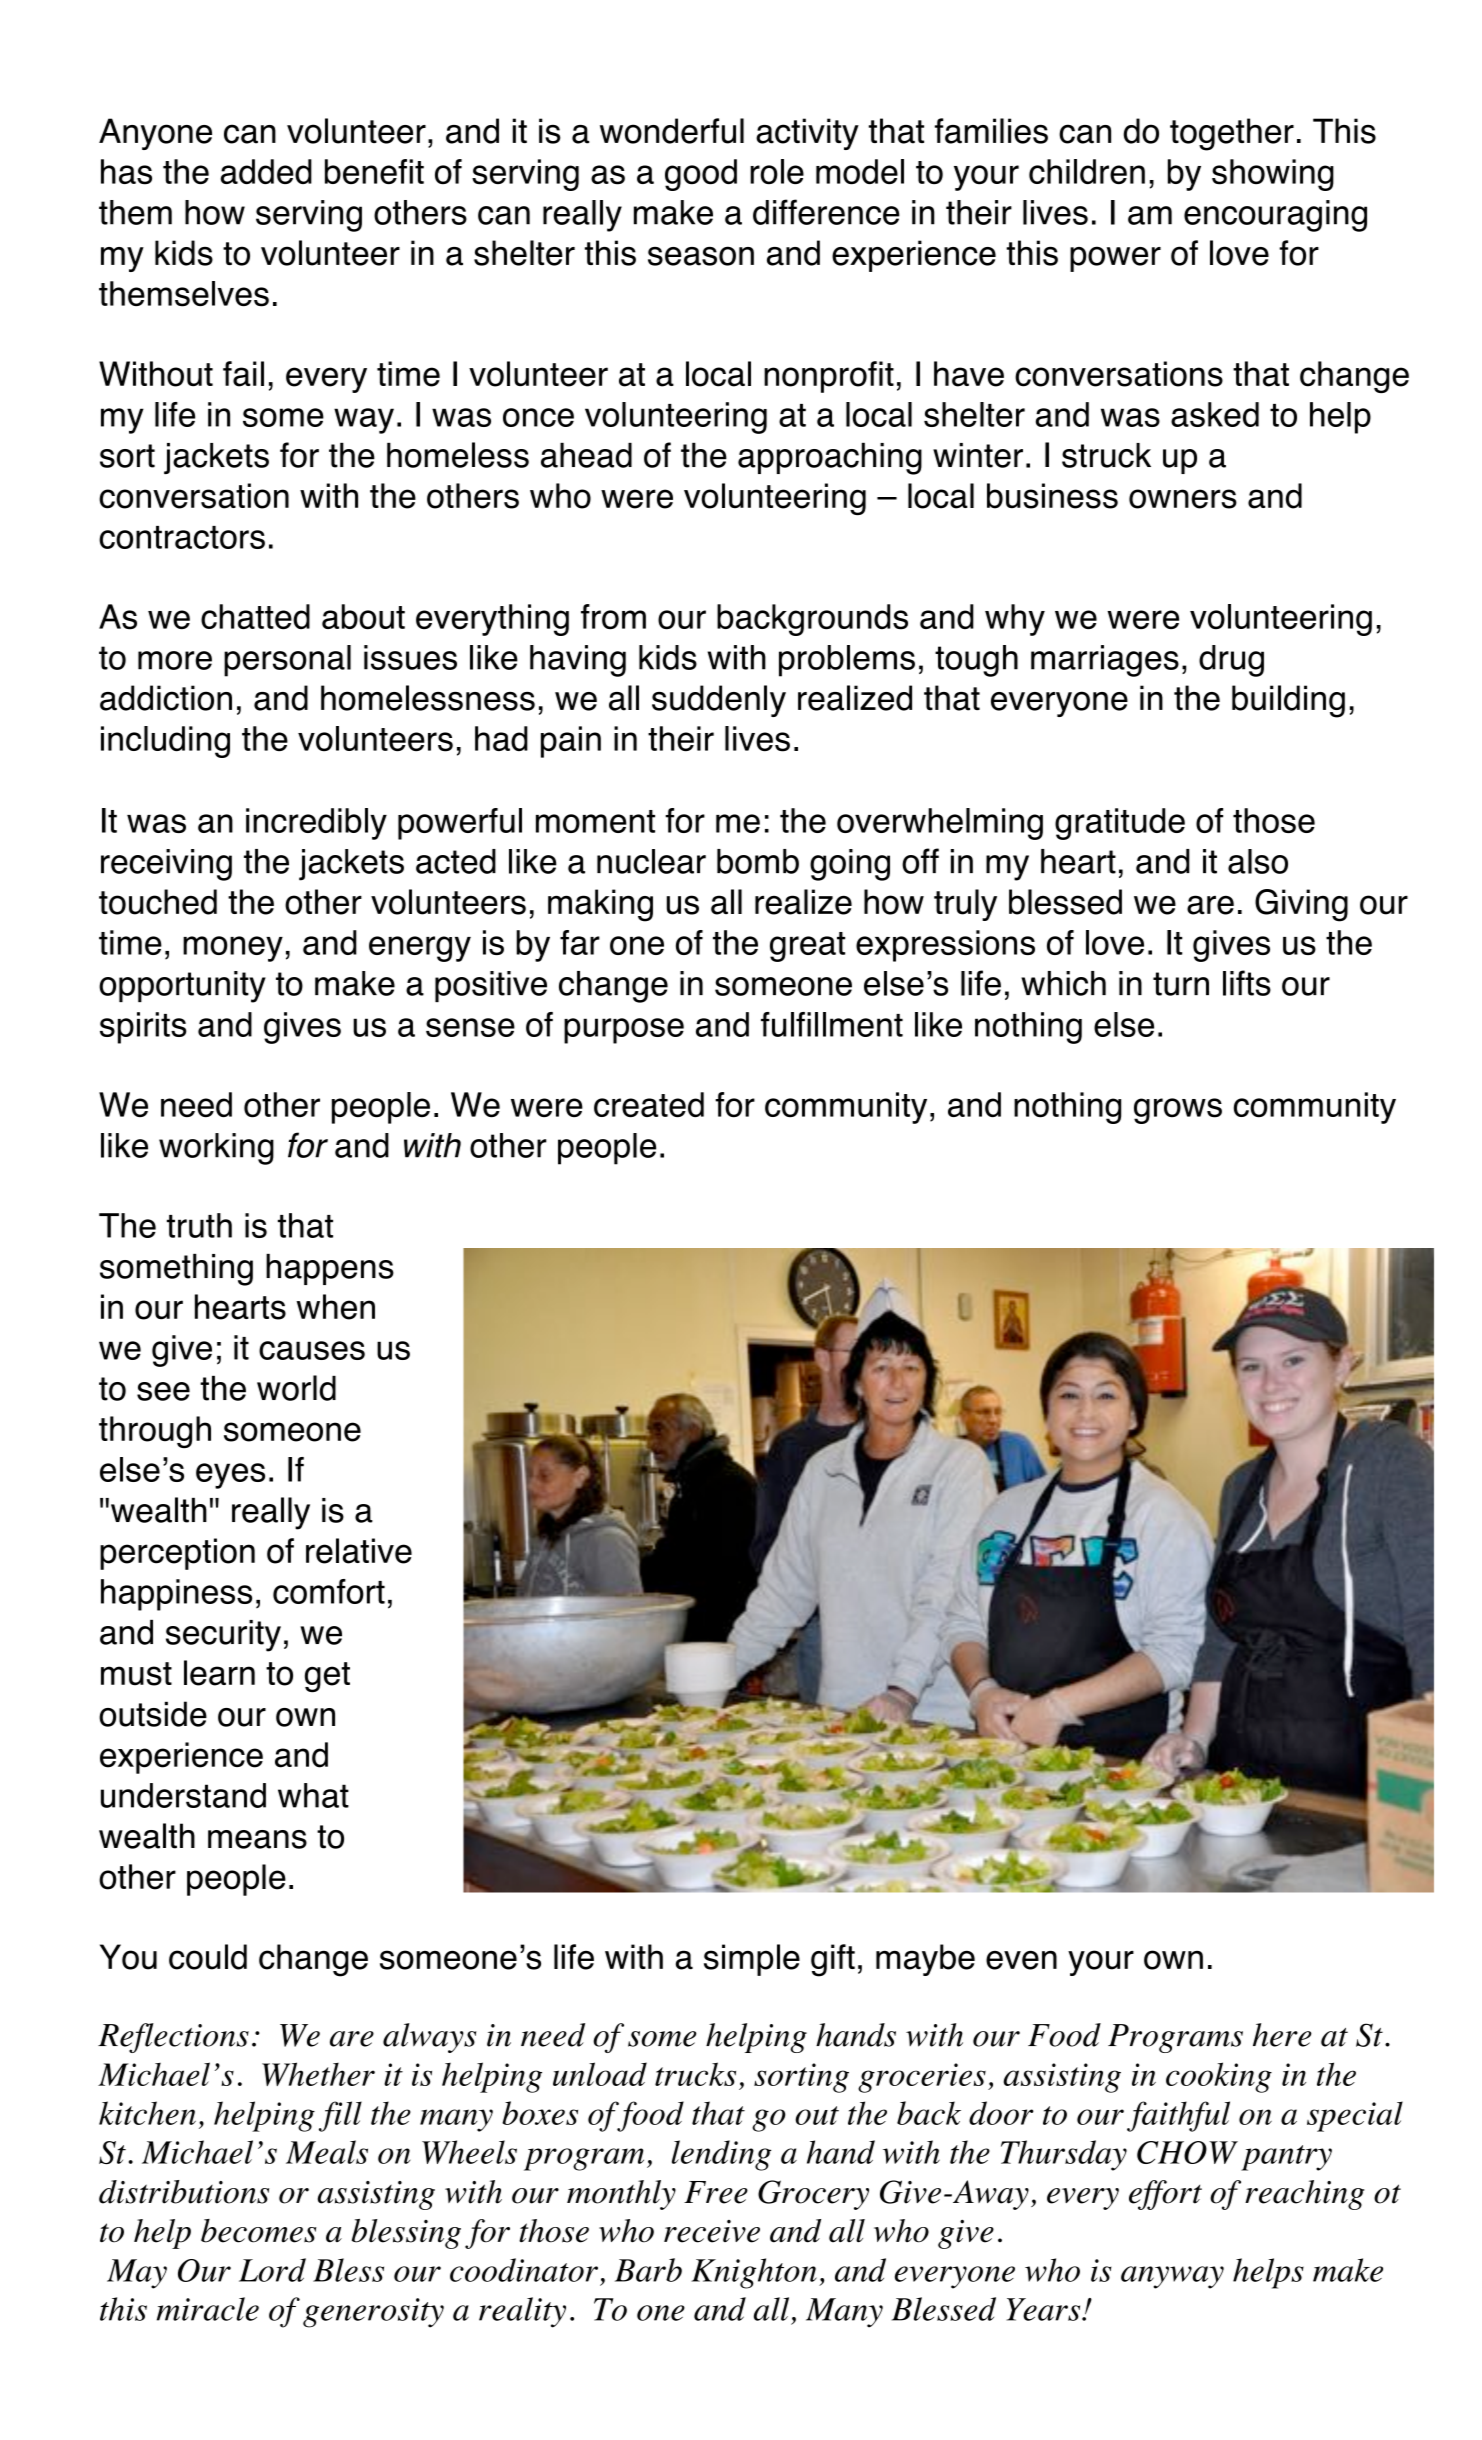 This image has height=2440, width=1482. I want to click on showing, so click(1273, 175).
